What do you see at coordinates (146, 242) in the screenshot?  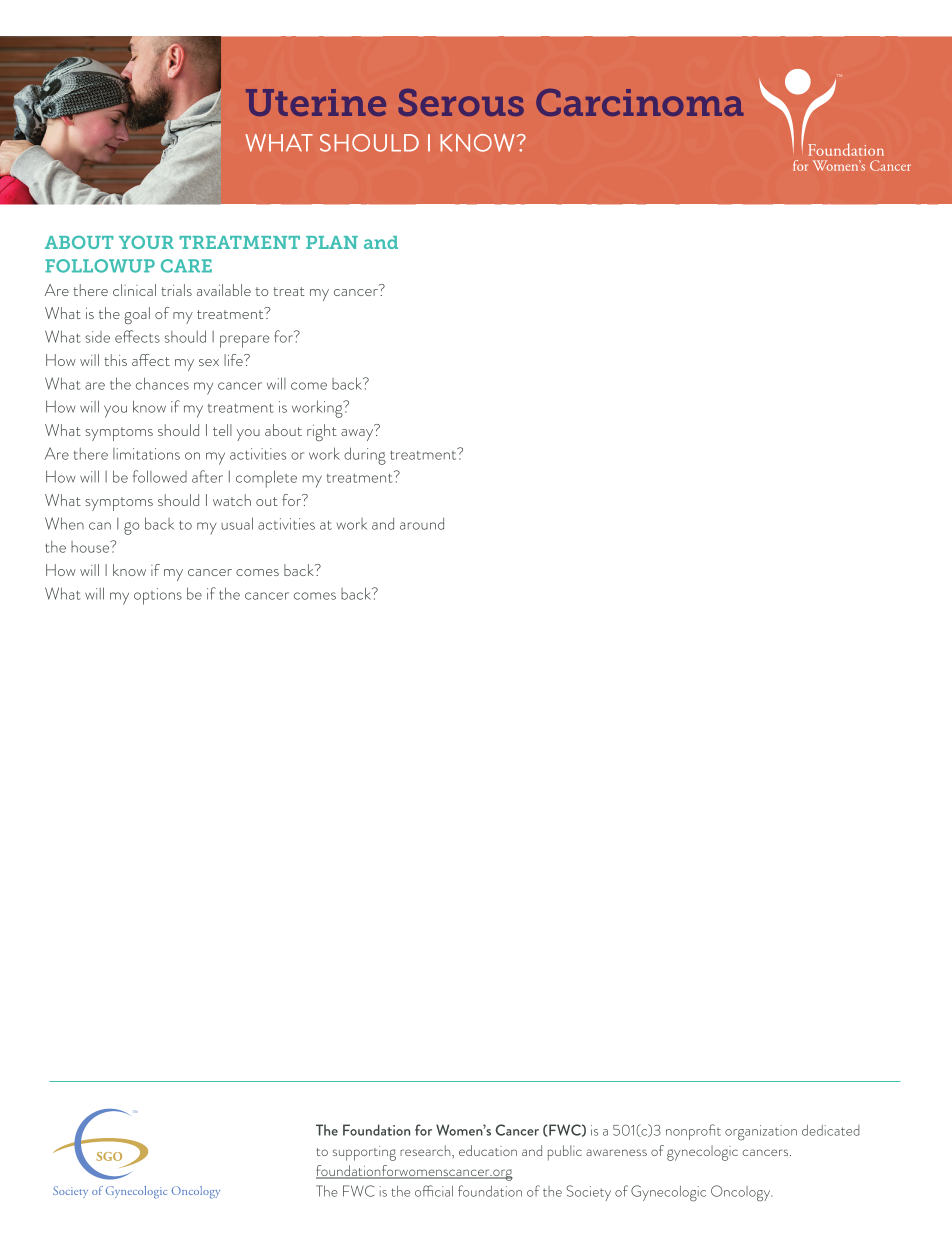 I see `YOUR` at bounding box center [146, 242].
